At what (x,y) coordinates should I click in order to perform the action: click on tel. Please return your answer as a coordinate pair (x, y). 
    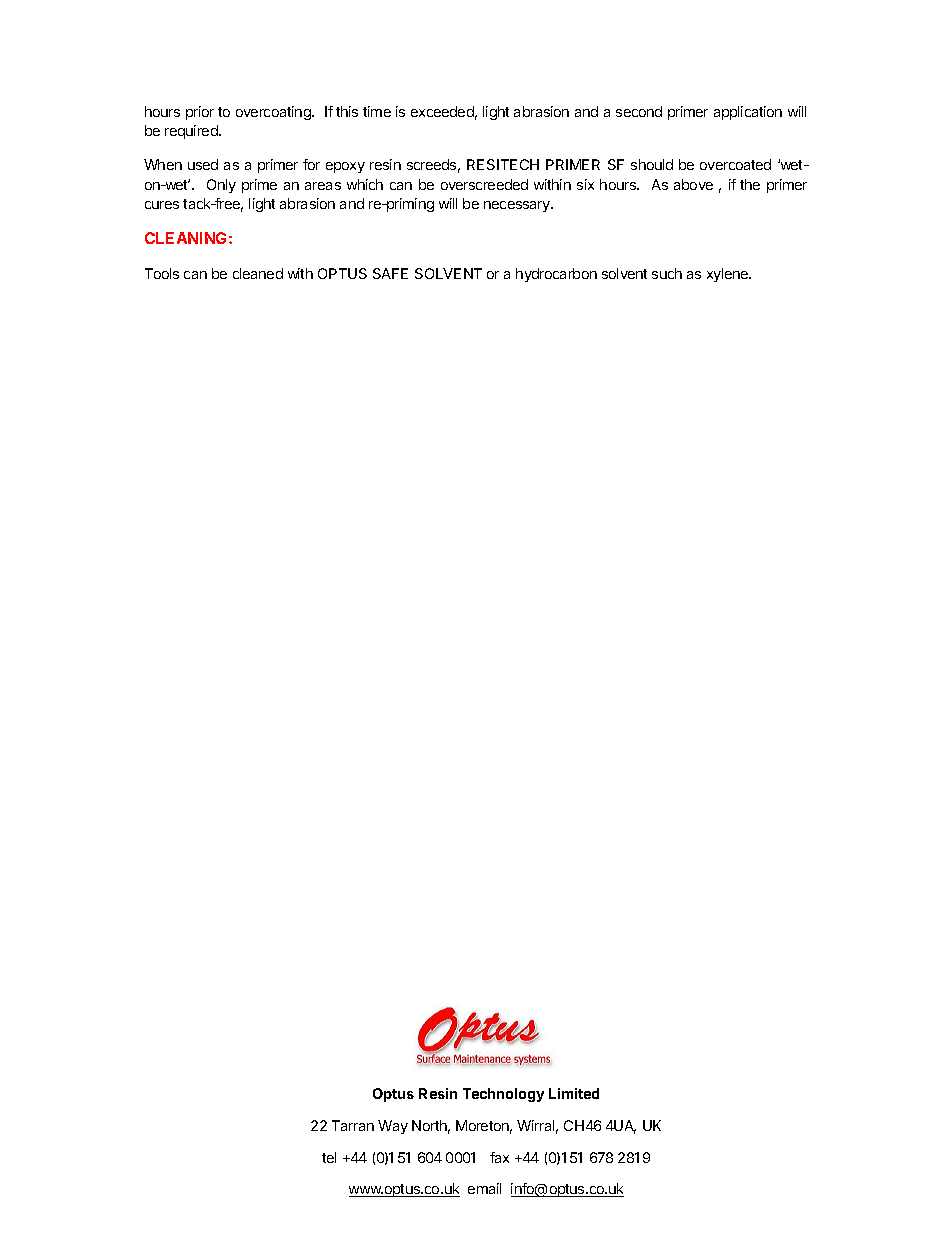
    Looking at the image, I should click on (329, 1157).
